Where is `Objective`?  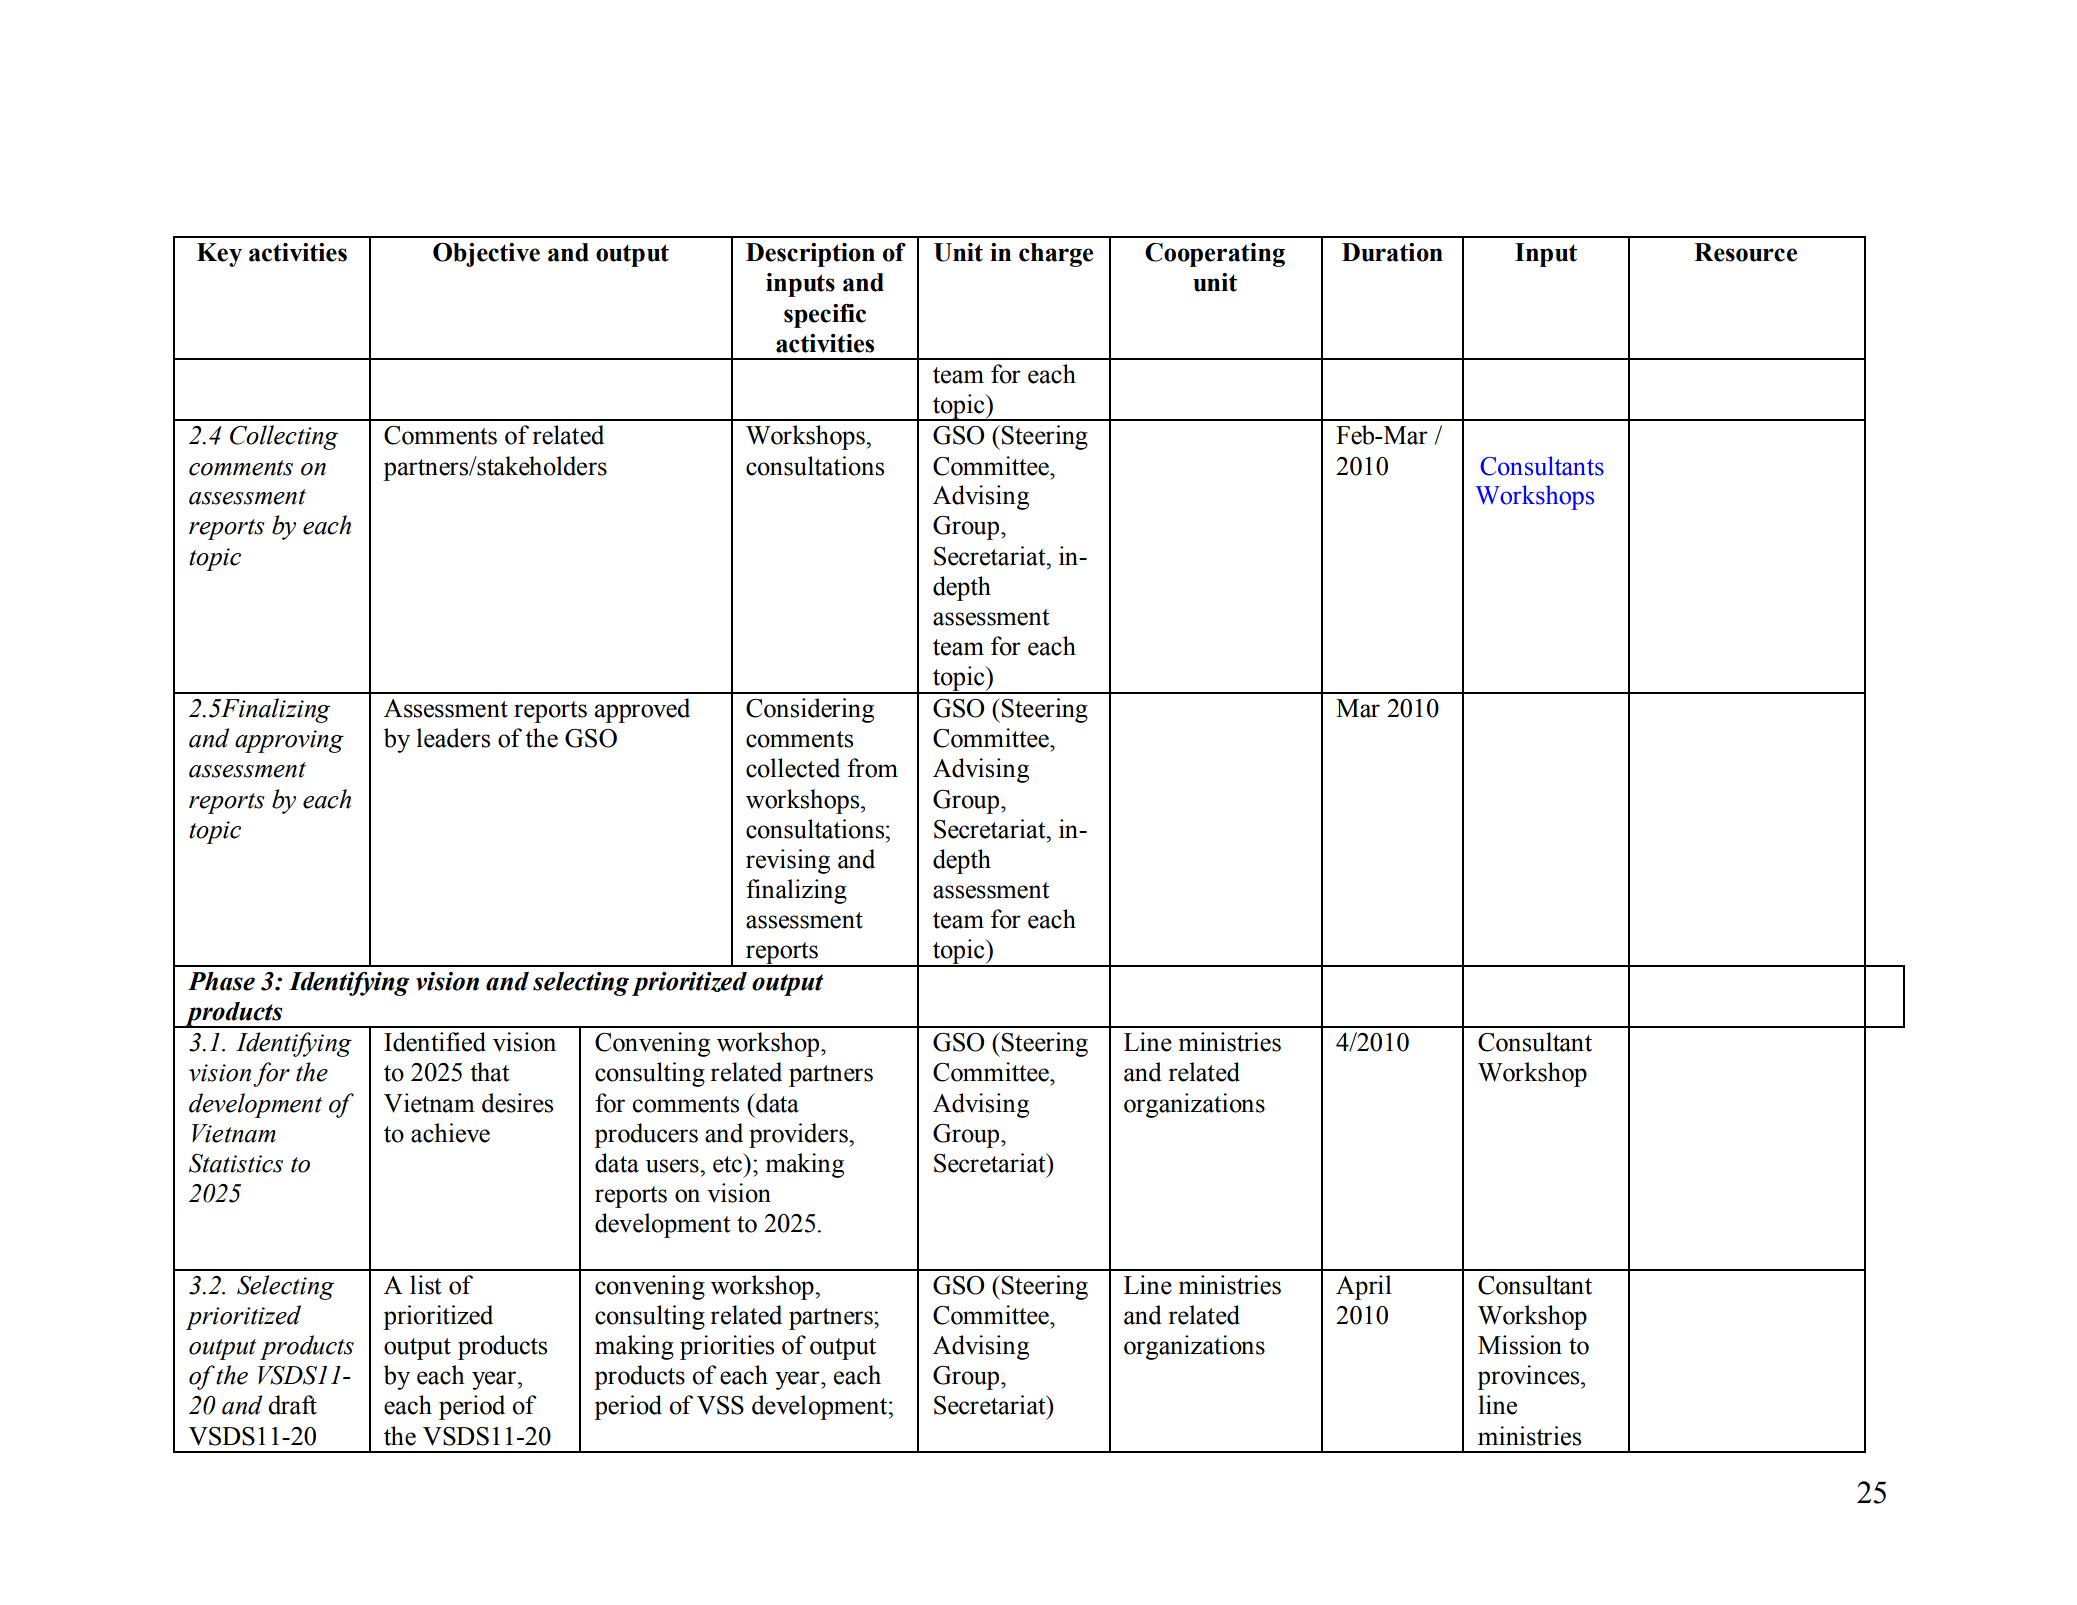
Objective is located at coordinates (486, 255).
